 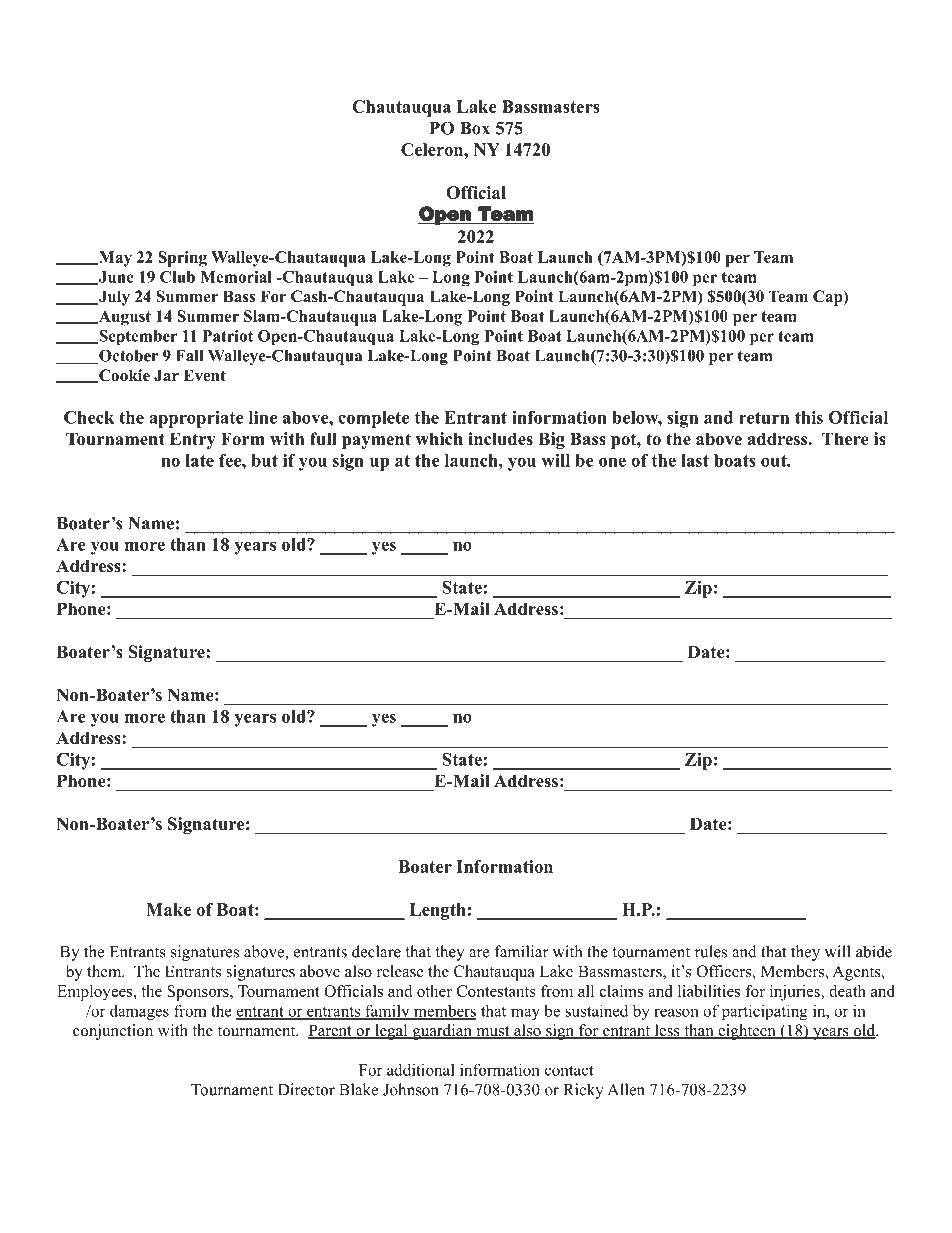 I want to click on Length, so click(x=438, y=911).
